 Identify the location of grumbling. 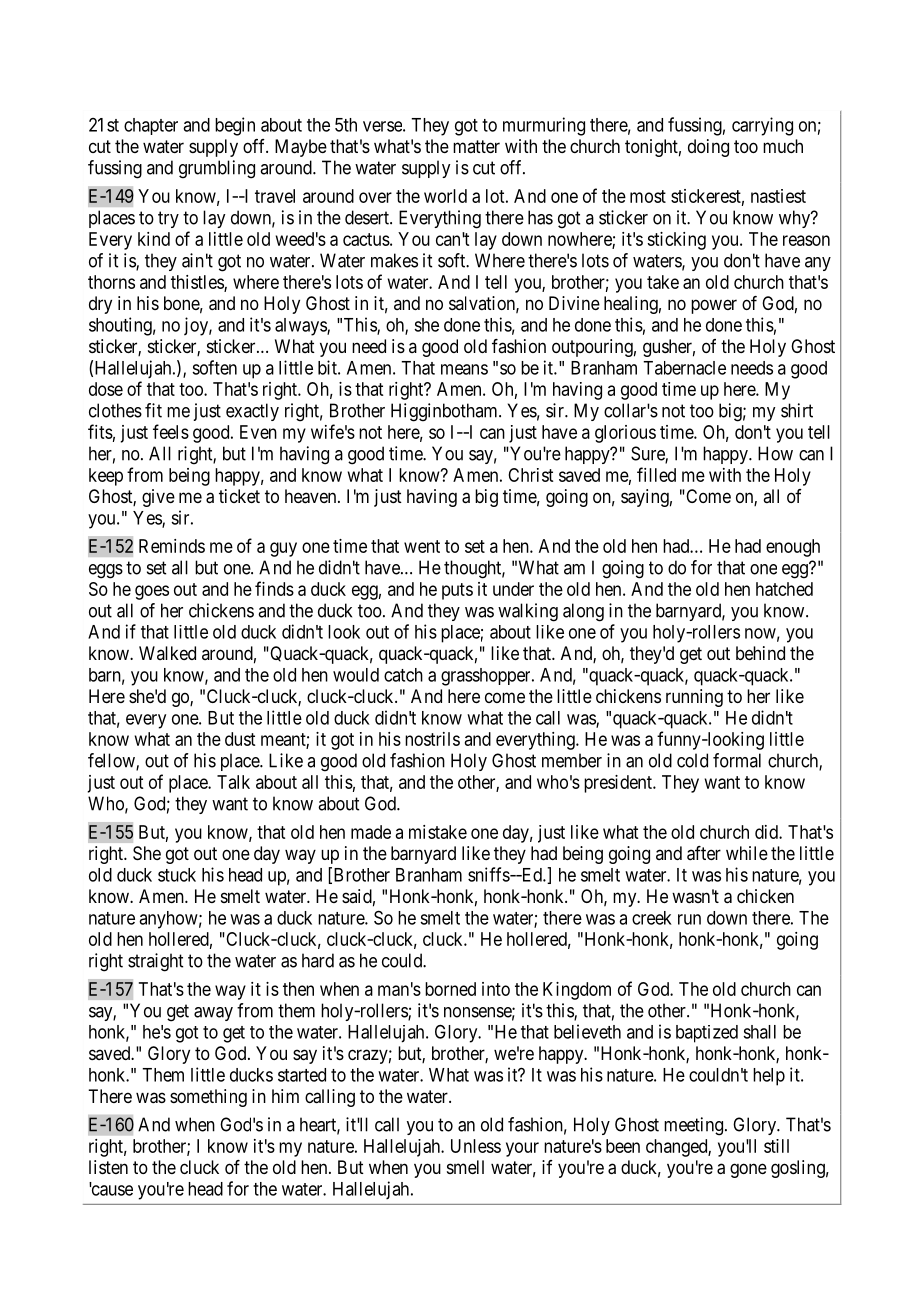
(217, 169).
